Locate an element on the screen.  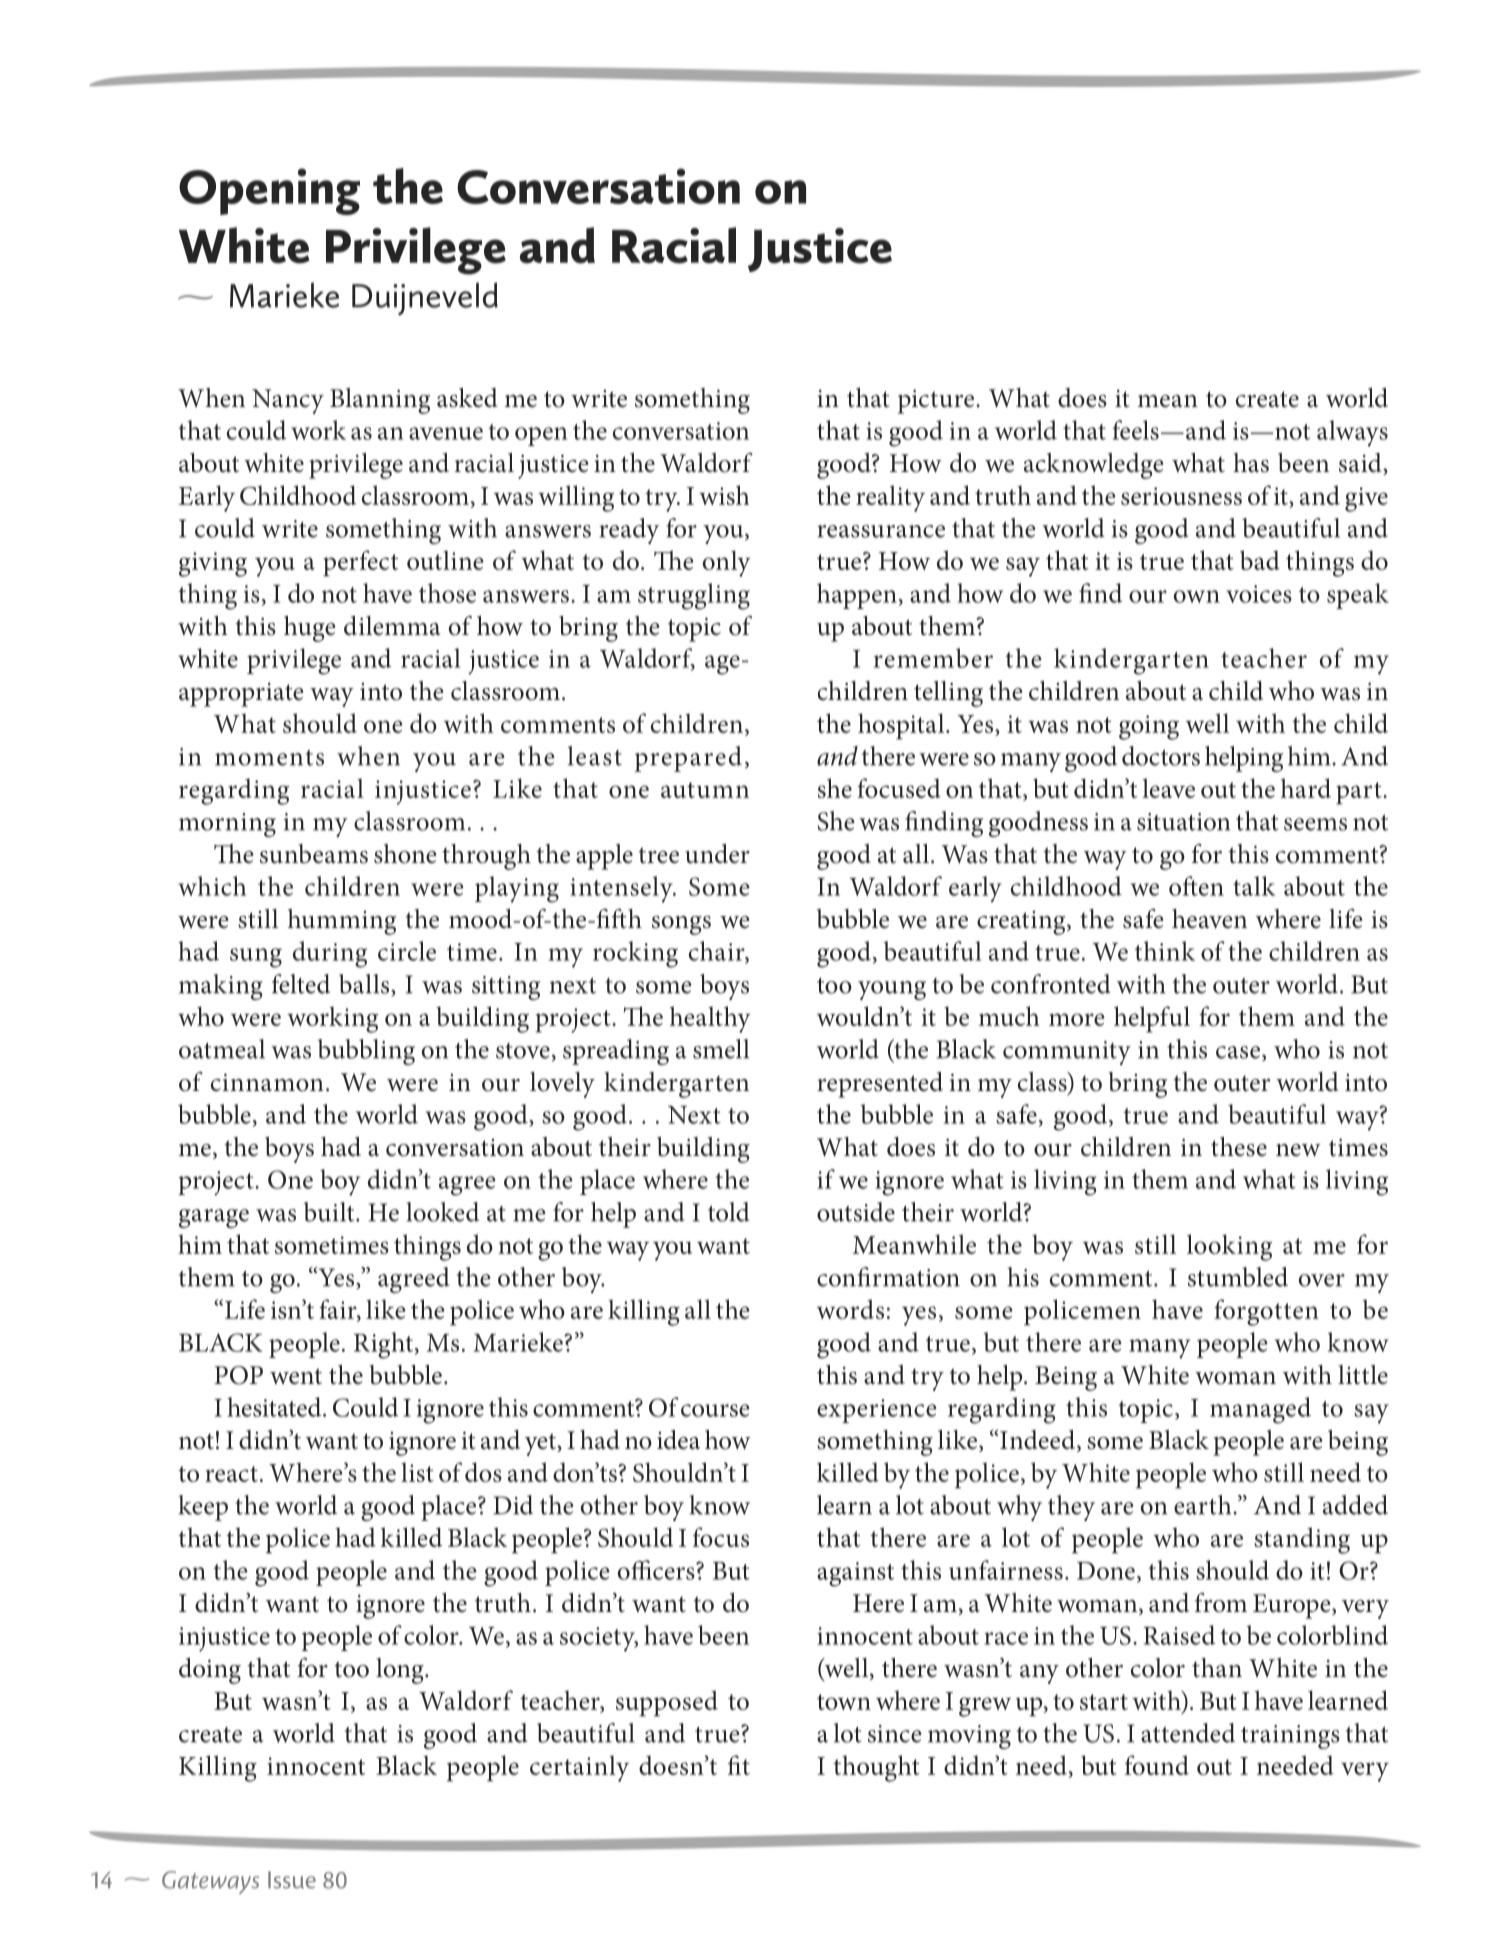
Issue is located at coordinates (292, 1880).
